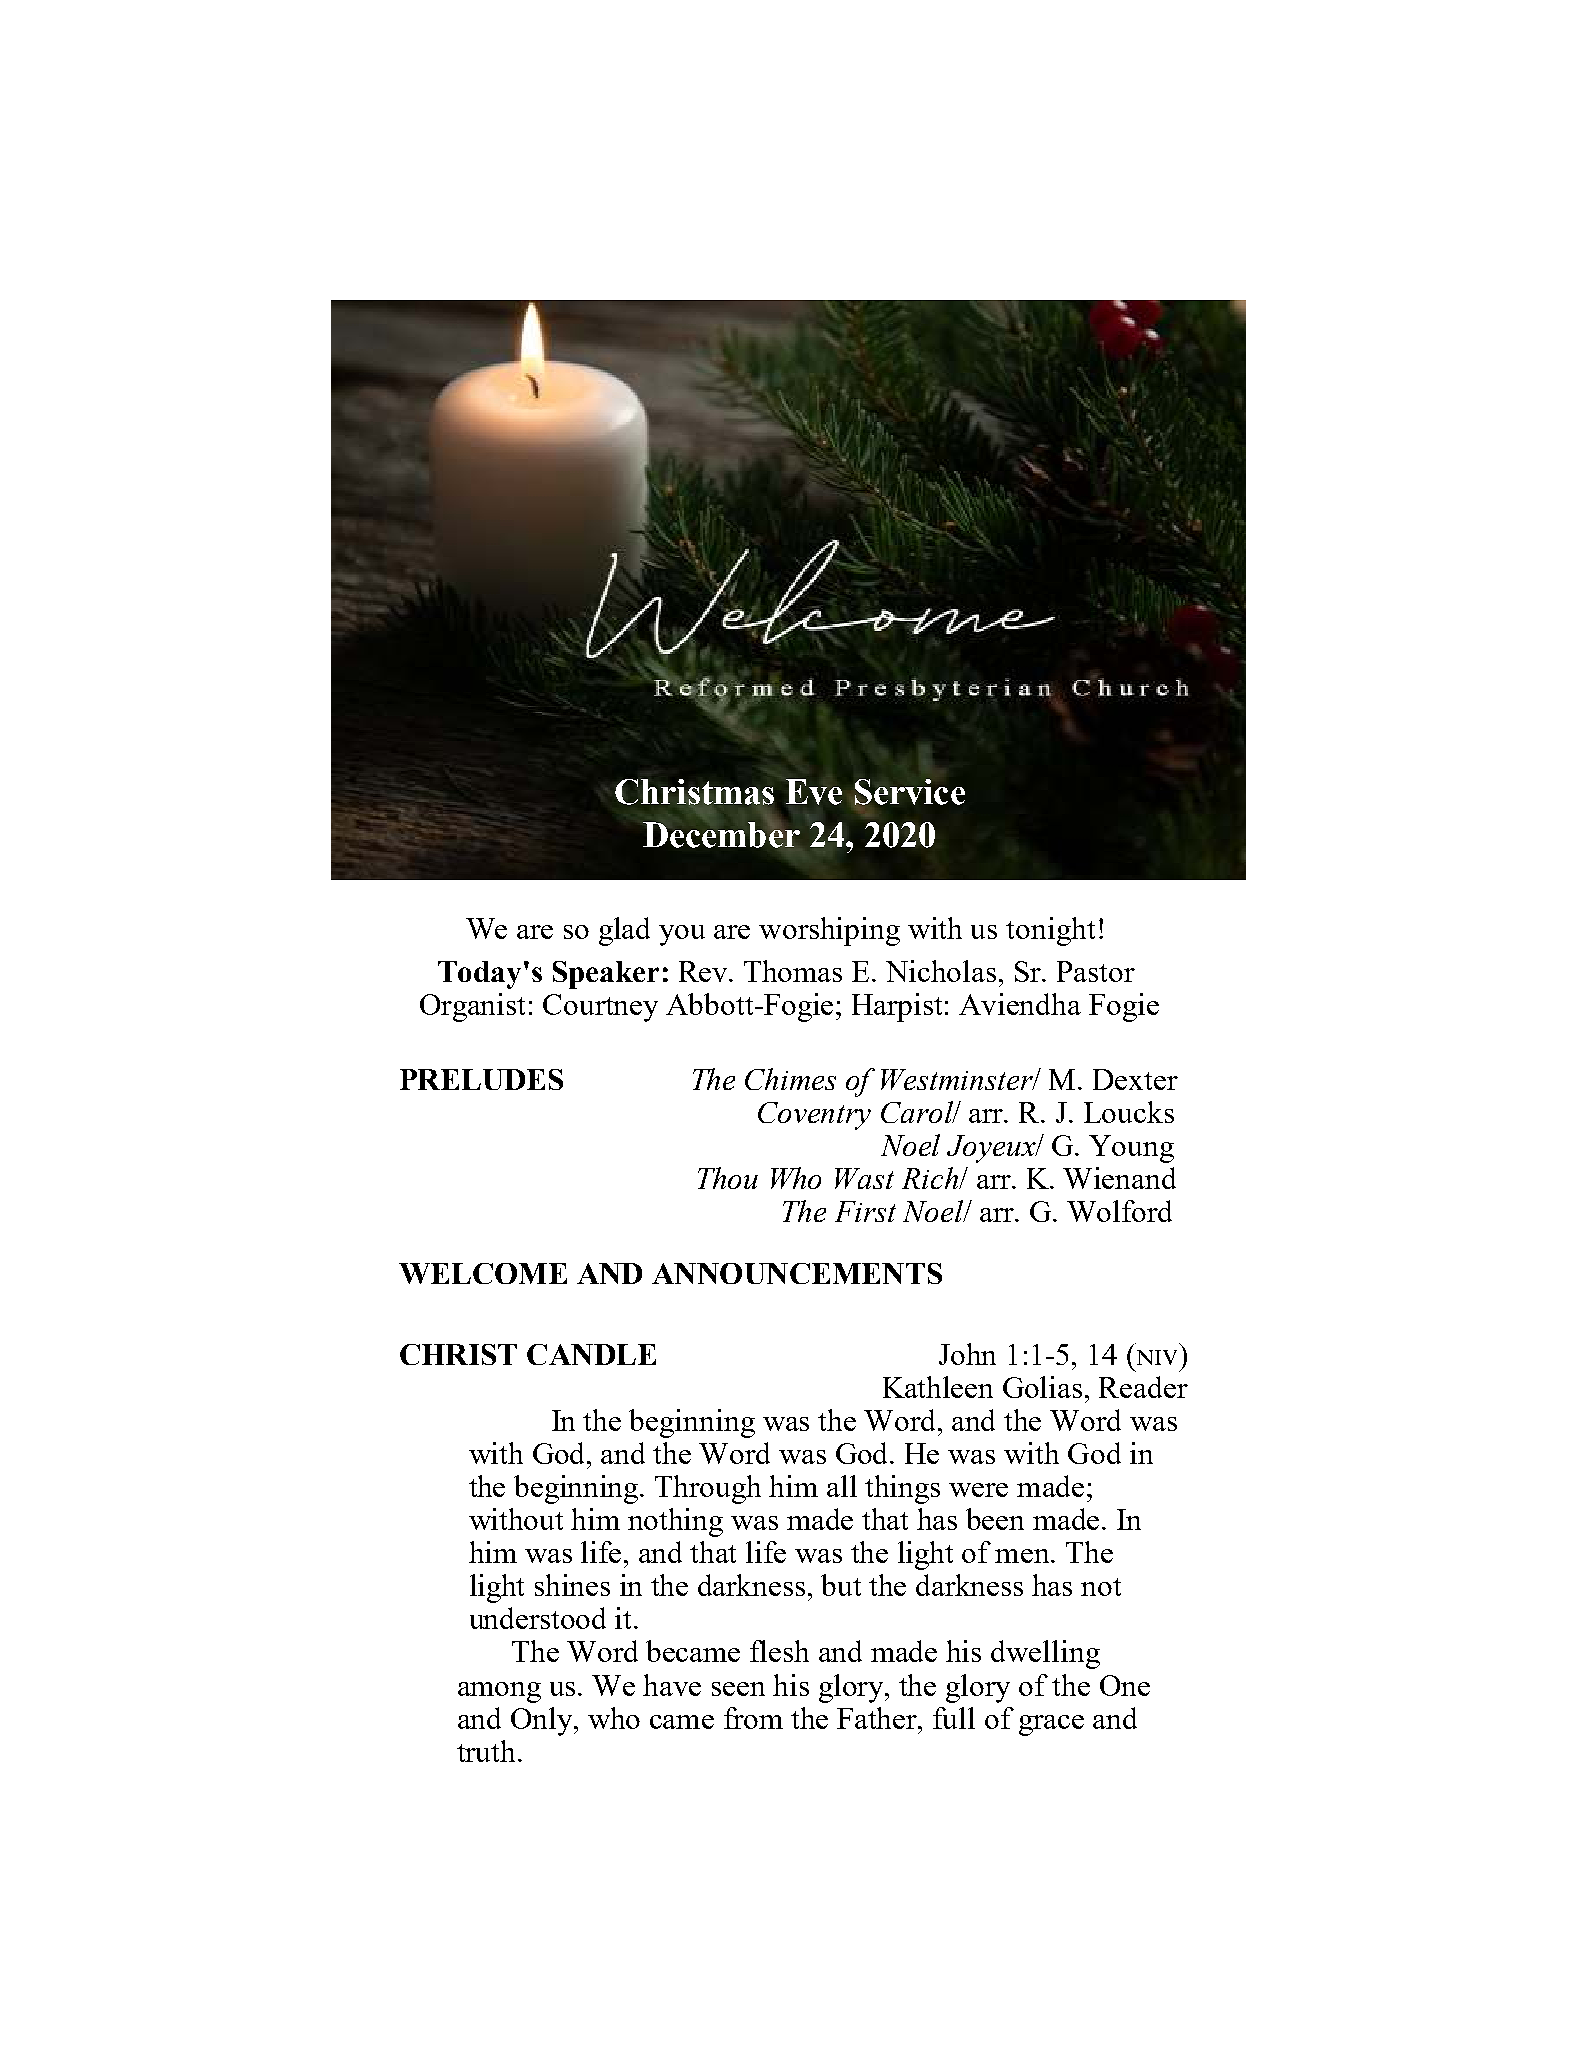 The image size is (1591, 2059). I want to click on Through, so click(708, 1489).
